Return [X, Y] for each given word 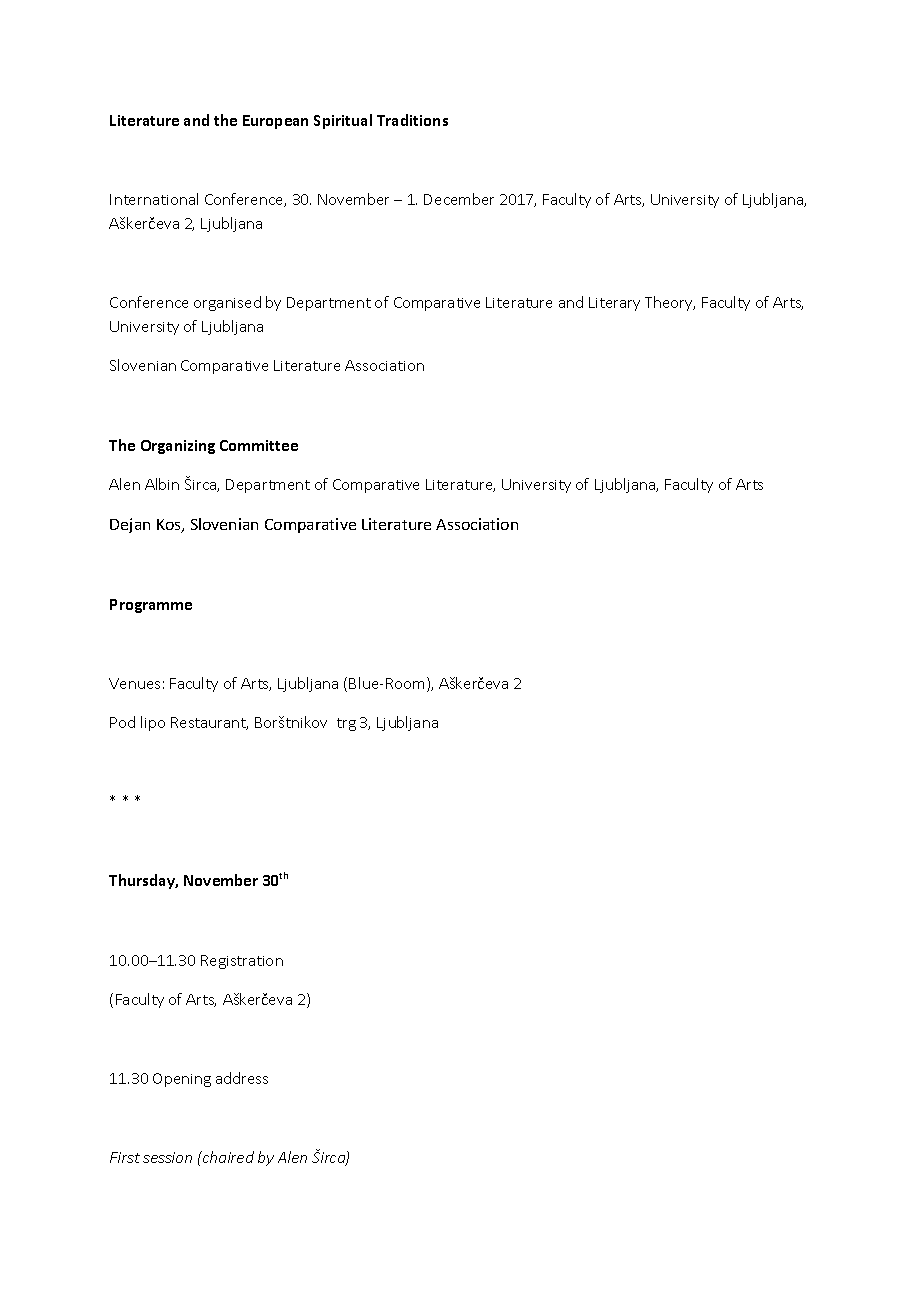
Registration [242, 962]
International [154, 199]
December [459, 199]
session [167, 1157]
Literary [614, 304]
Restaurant [209, 723]
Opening [182, 1080]
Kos [170, 526]
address [242, 1078]
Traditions [412, 120]
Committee [259, 445]
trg [346, 724]
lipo [153, 723]
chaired [227, 1157]
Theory [670, 303]
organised [227, 303]
